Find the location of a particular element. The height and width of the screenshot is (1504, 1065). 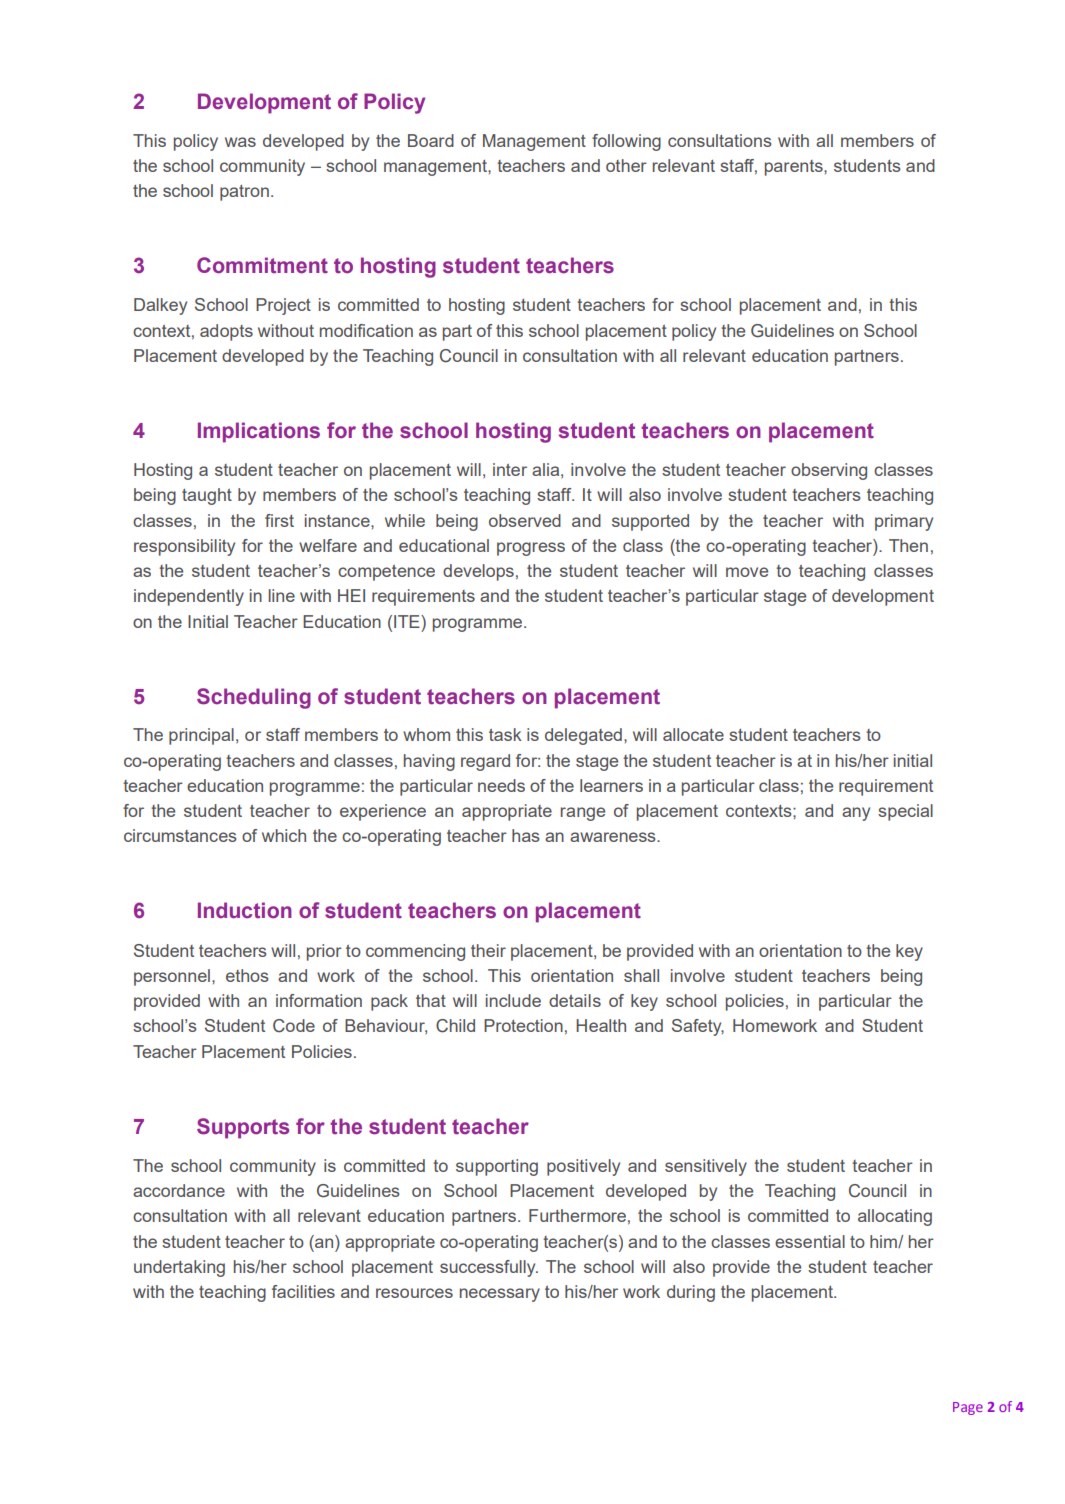

Safety is located at coordinates (698, 1027).
